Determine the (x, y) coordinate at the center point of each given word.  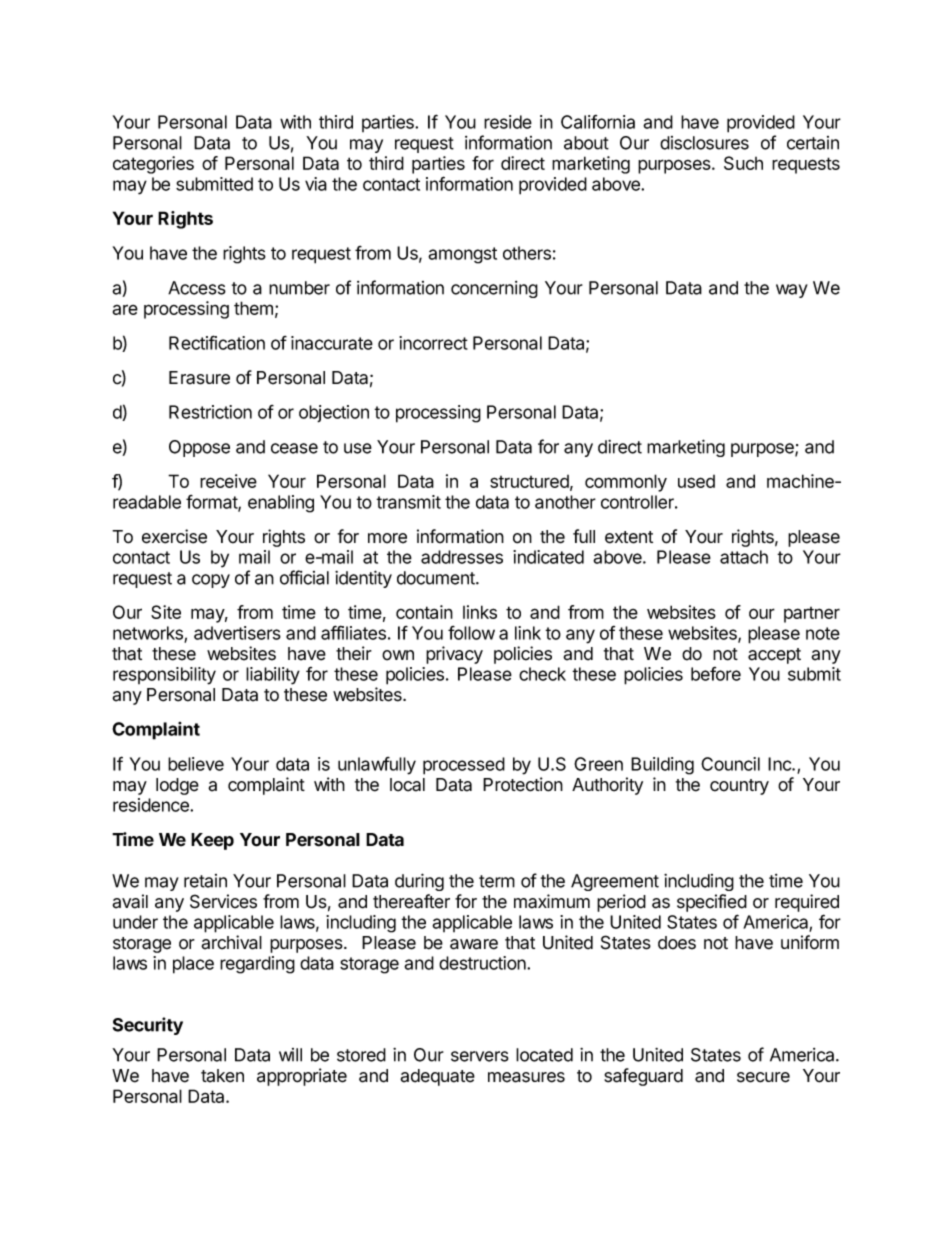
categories (153, 165)
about (586, 143)
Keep (212, 841)
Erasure (199, 378)
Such (743, 163)
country (739, 787)
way (792, 291)
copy (211, 581)
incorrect (433, 343)
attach (744, 557)
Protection (523, 784)
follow (471, 633)
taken (222, 1076)
